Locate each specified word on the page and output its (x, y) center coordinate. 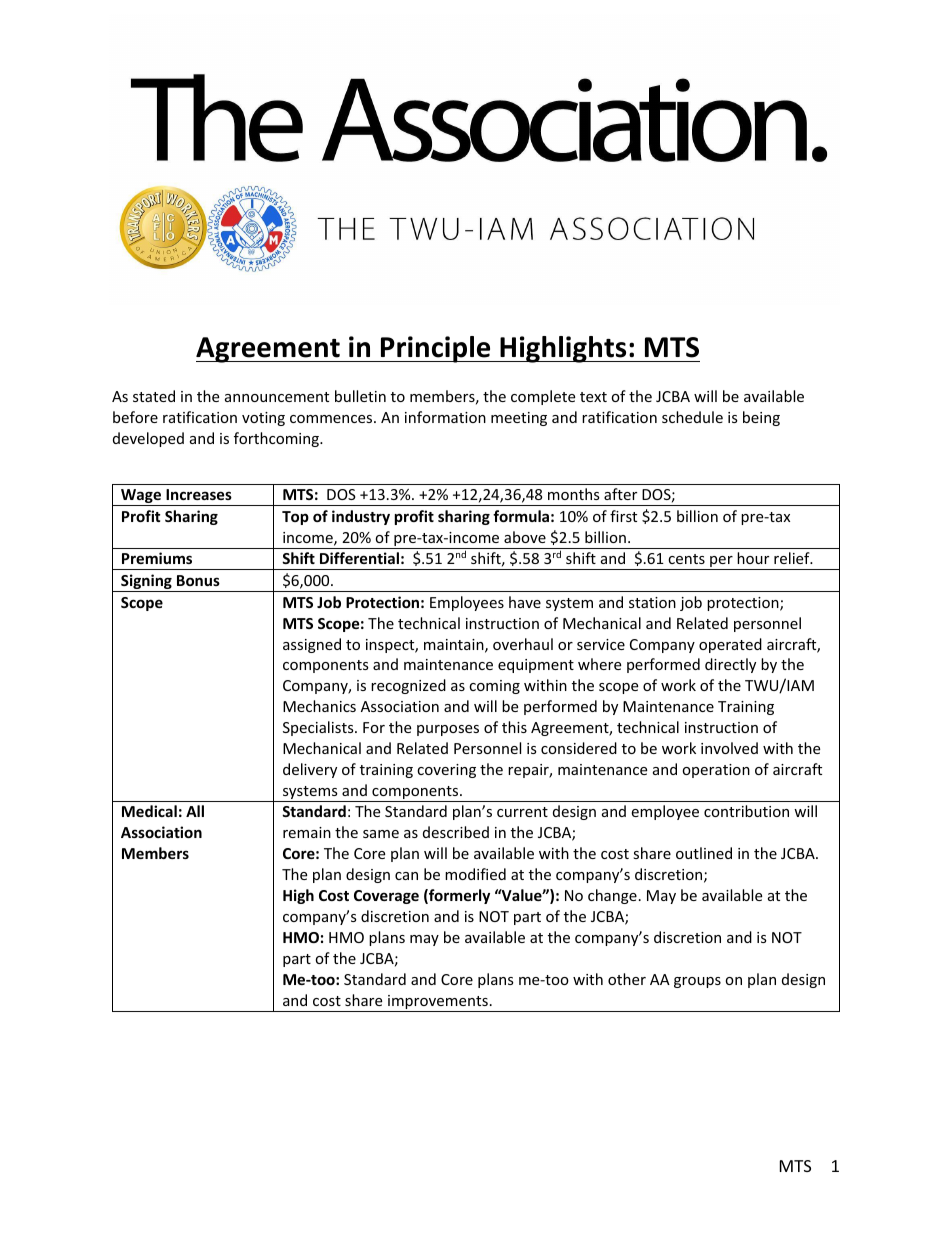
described (456, 832)
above (525, 537)
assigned (312, 645)
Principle (436, 349)
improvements (438, 1003)
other (627, 979)
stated (154, 396)
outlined (704, 853)
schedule (692, 417)
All (195, 811)
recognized (408, 686)
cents (686, 559)
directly (730, 665)
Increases (199, 494)
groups (697, 982)
